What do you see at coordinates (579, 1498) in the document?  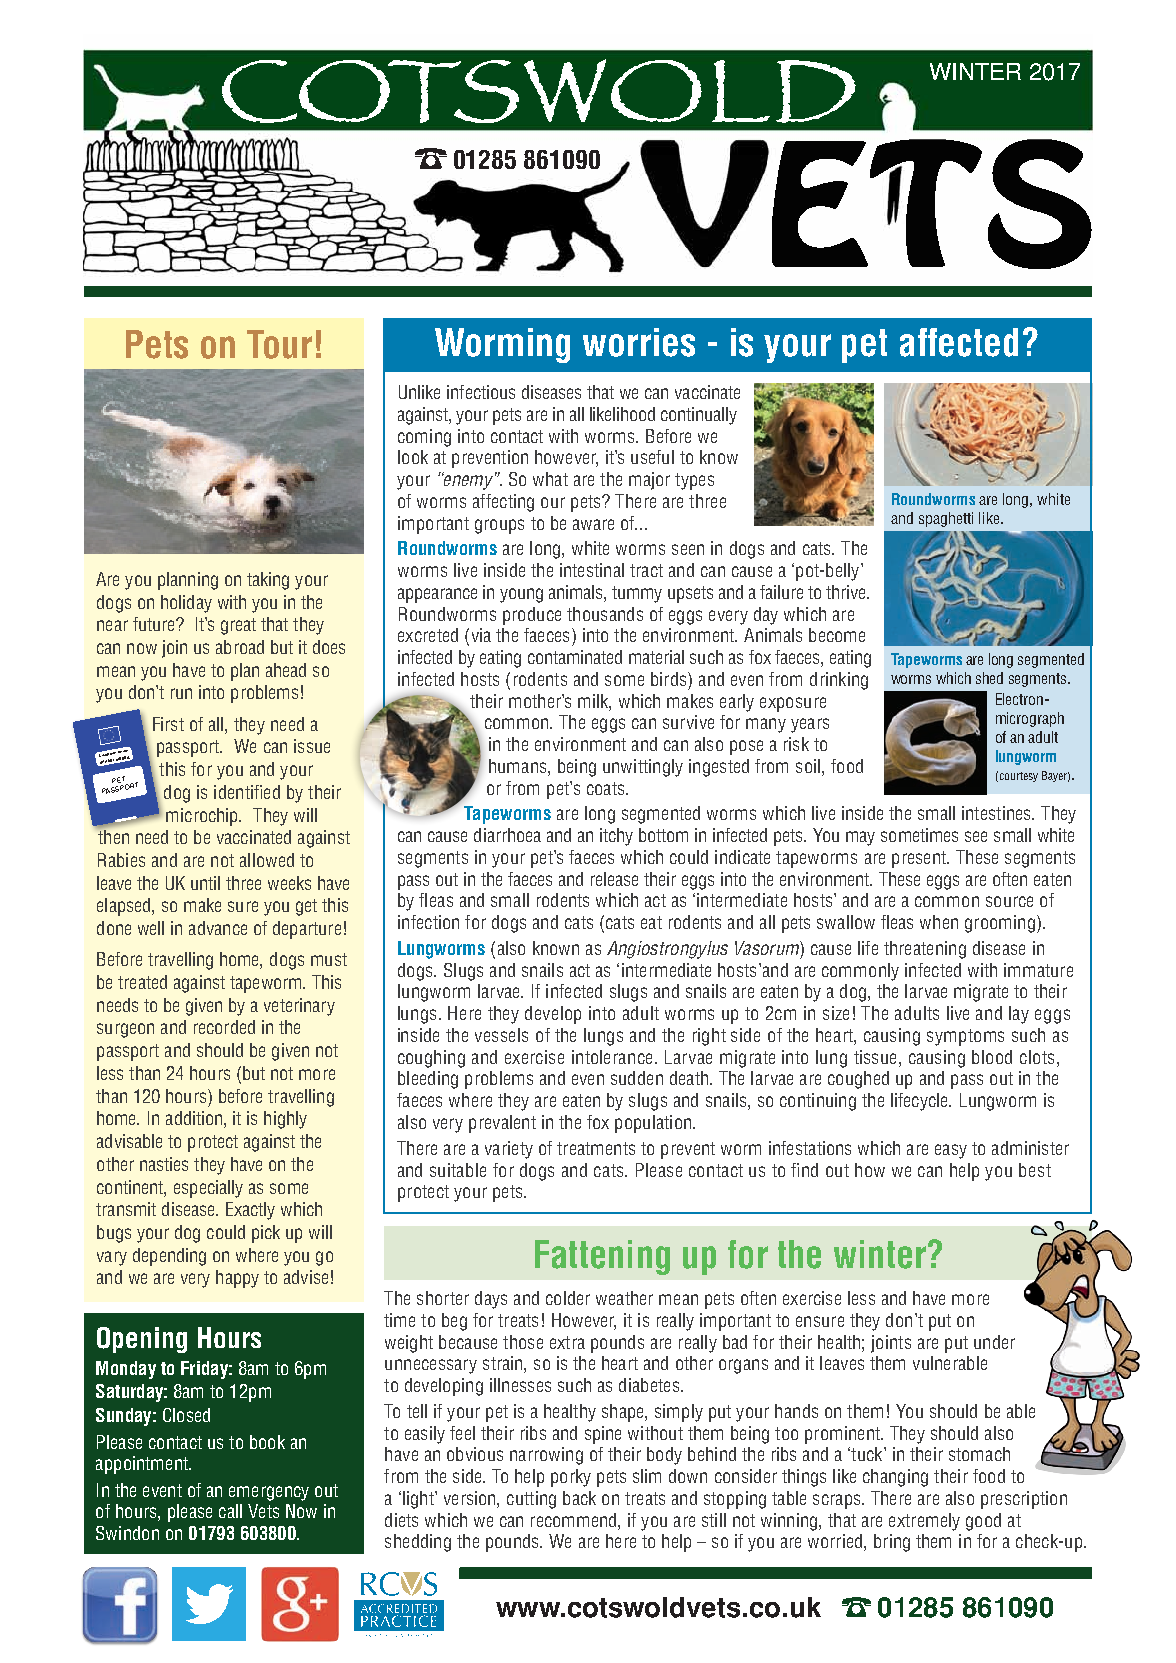 I see `back` at bounding box center [579, 1498].
